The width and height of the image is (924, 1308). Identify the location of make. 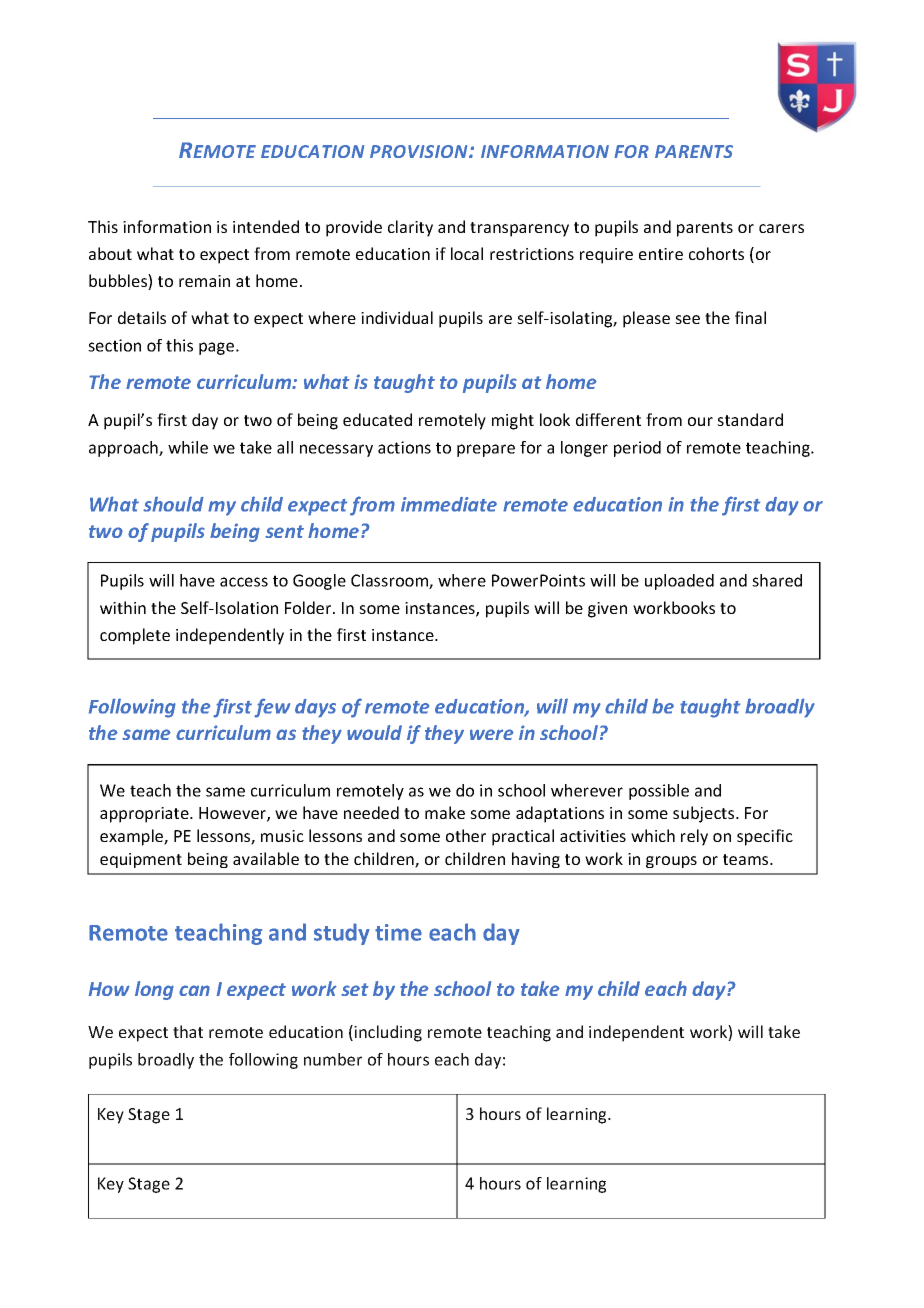
(445, 812).
